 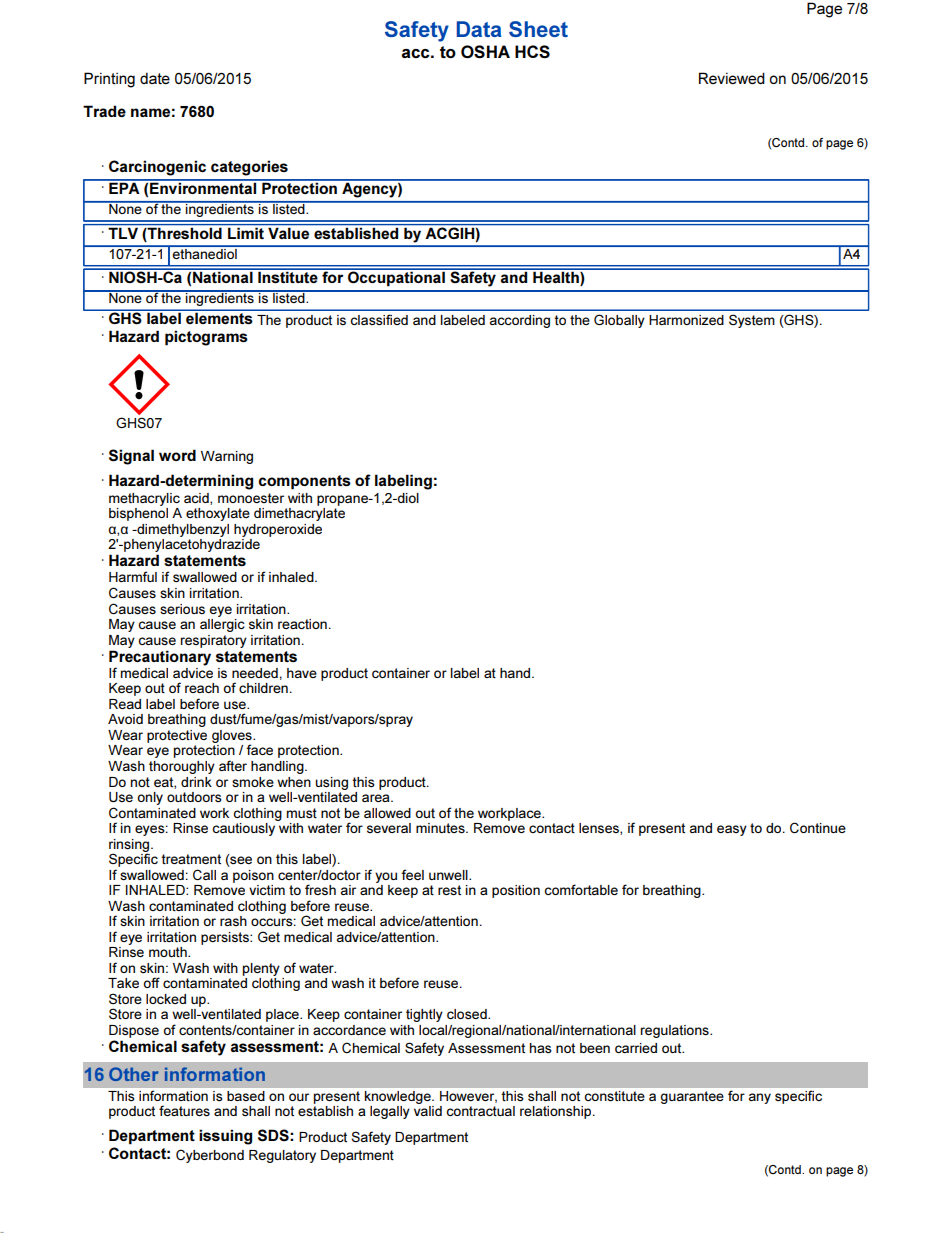 What do you see at coordinates (818, 827) in the page?
I see `Continue` at bounding box center [818, 827].
